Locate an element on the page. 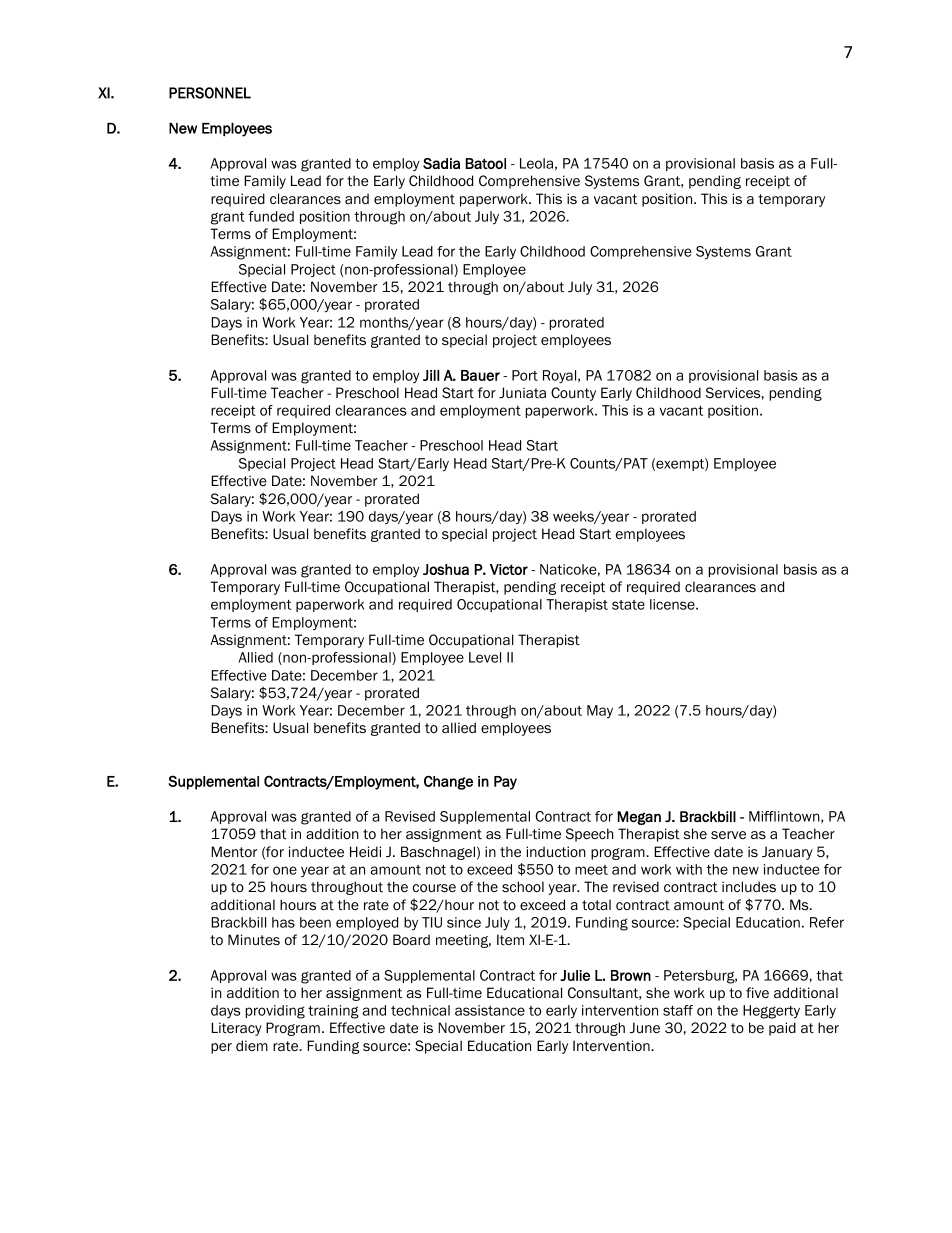 The width and height of the image is (952, 1233). Joshua is located at coordinates (446, 569).
